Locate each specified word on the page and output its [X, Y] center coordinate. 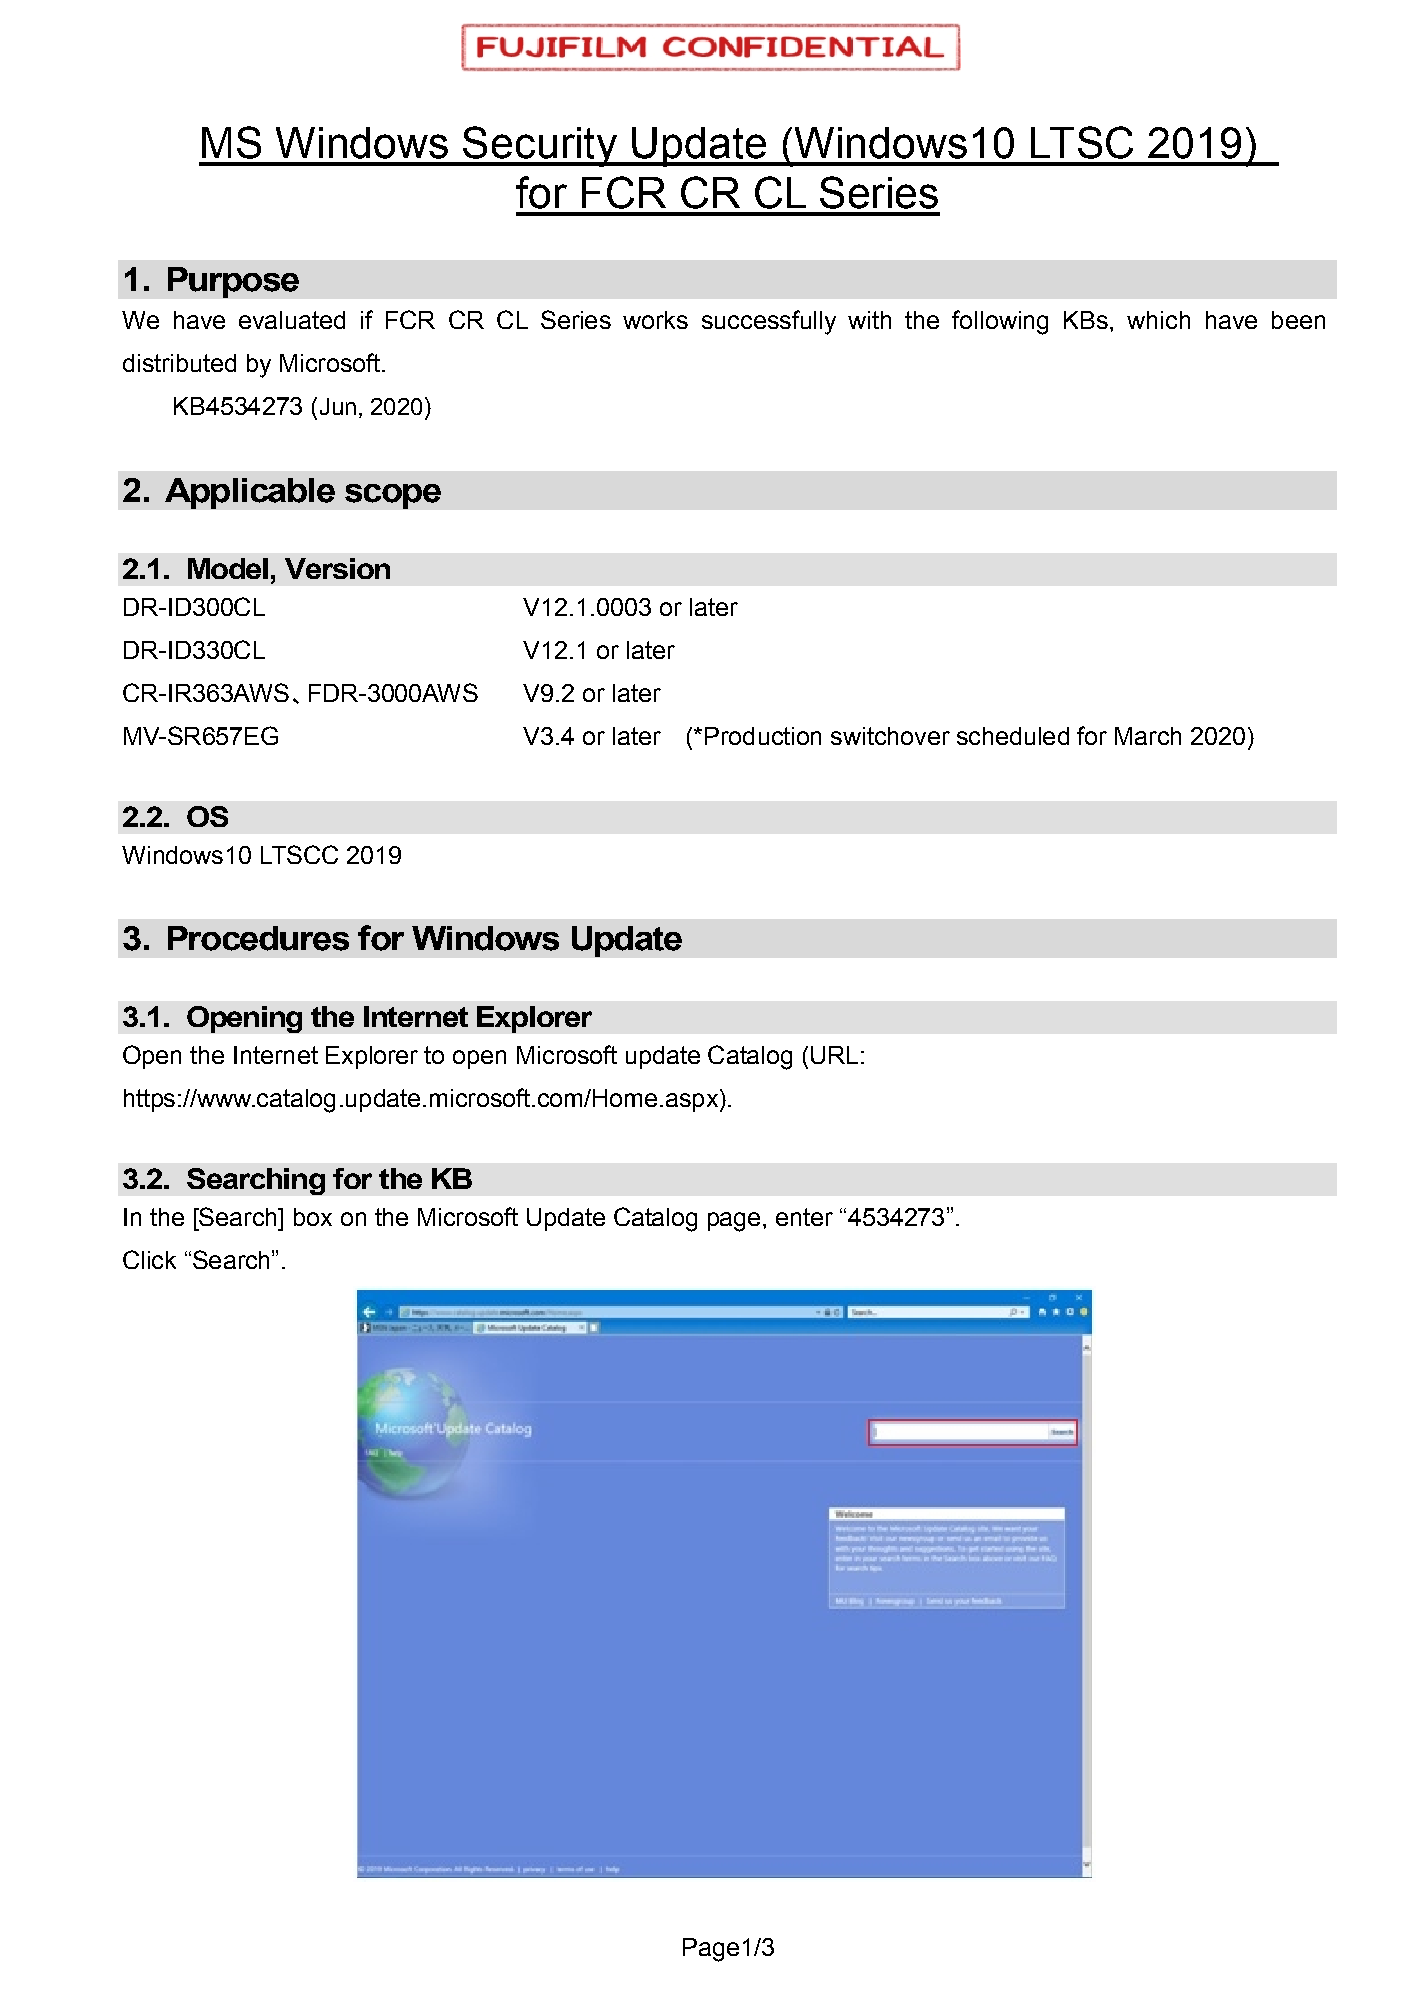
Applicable [250, 493]
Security [540, 146]
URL [834, 1055]
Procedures [258, 938]
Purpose [233, 282]
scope [393, 496]
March [1148, 736]
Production [763, 736]
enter [804, 1217]
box [313, 1217]
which [1158, 320]
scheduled [1013, 736]
